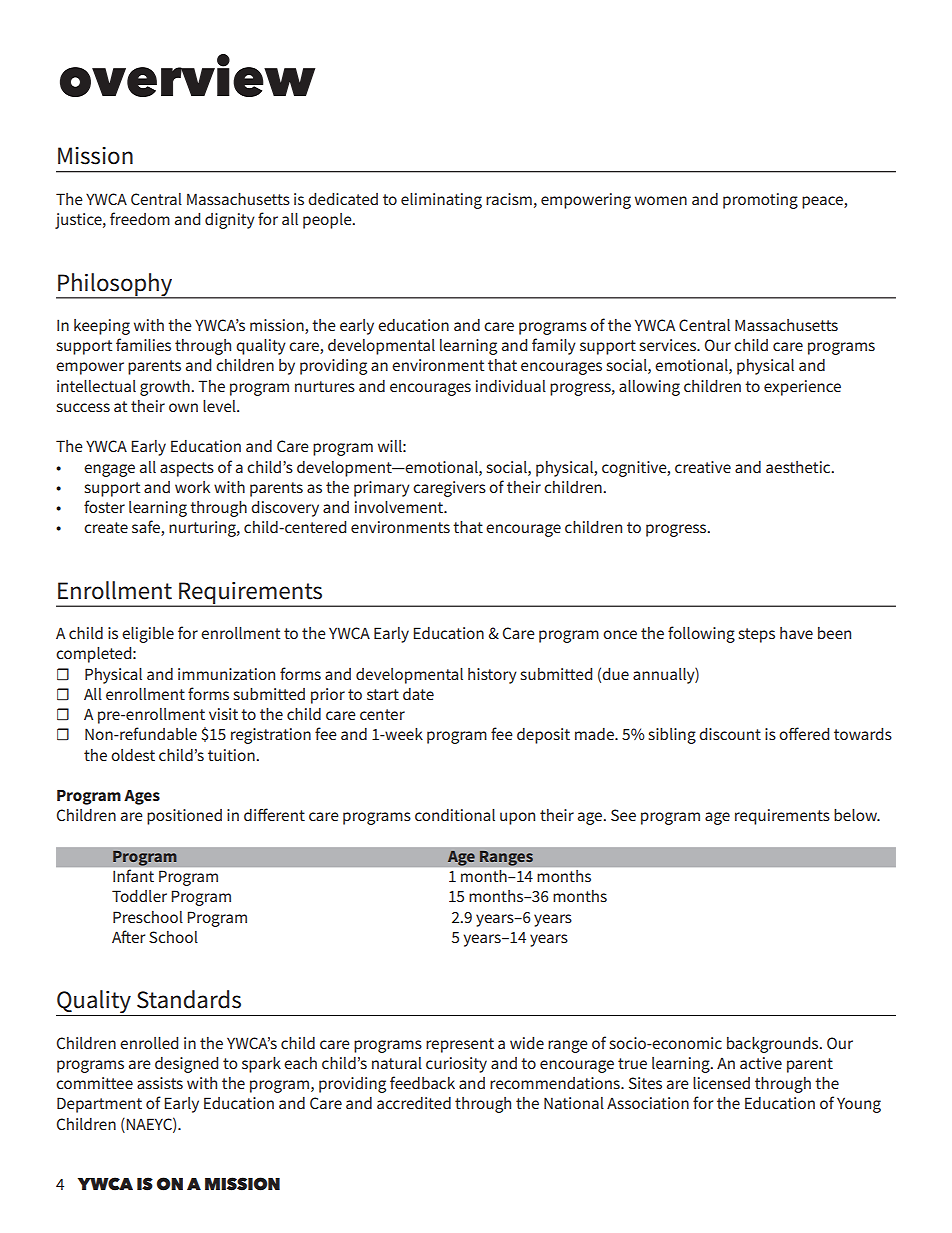  Describe the element at coordinates (187, 75) in the image. I see `overview` at that location.
